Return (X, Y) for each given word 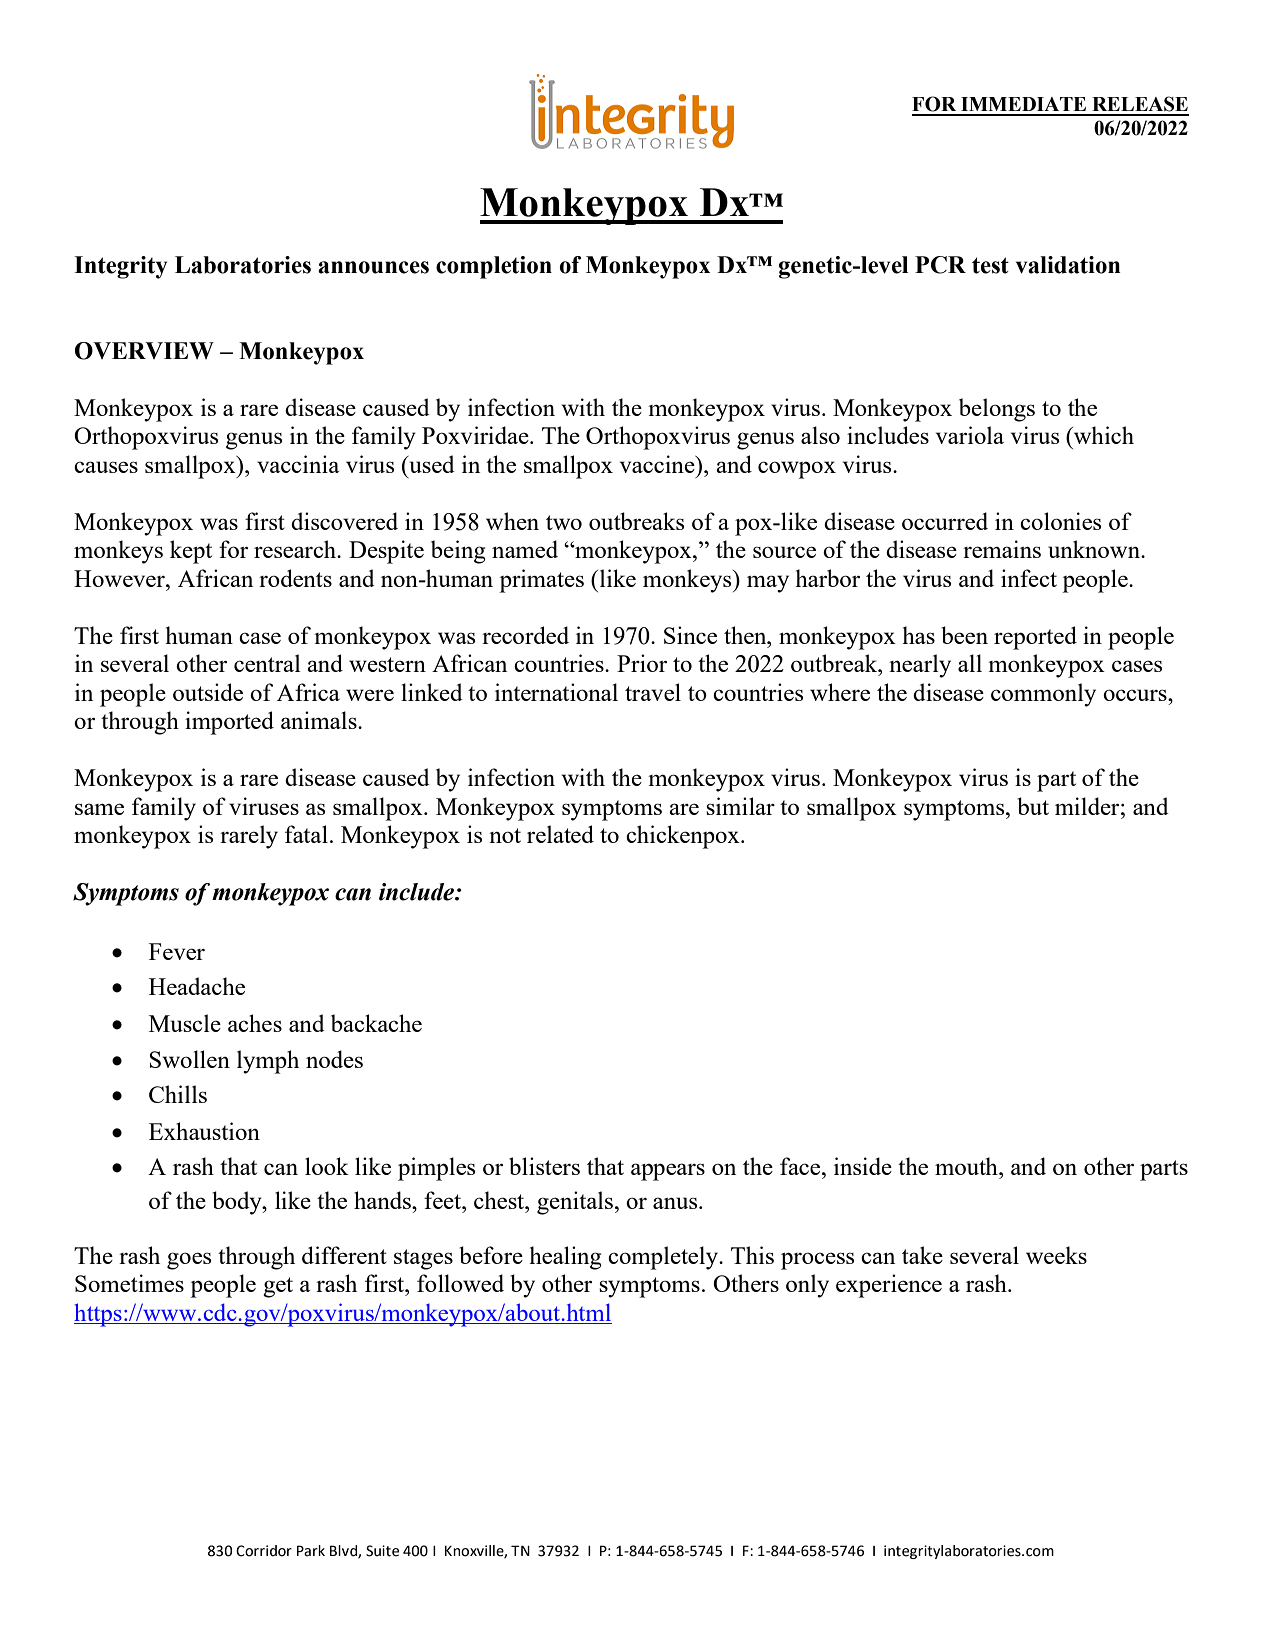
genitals (575, 1203)
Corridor (264, 1551)
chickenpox (684, 837)
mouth (967, 1166)
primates (541, 581)
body (238, 1203)
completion (494, 267)
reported (1035, 638)
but (1033, 806)
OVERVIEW (144, 351)
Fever (177, 951)
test (990, 265)
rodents (295, 578)
